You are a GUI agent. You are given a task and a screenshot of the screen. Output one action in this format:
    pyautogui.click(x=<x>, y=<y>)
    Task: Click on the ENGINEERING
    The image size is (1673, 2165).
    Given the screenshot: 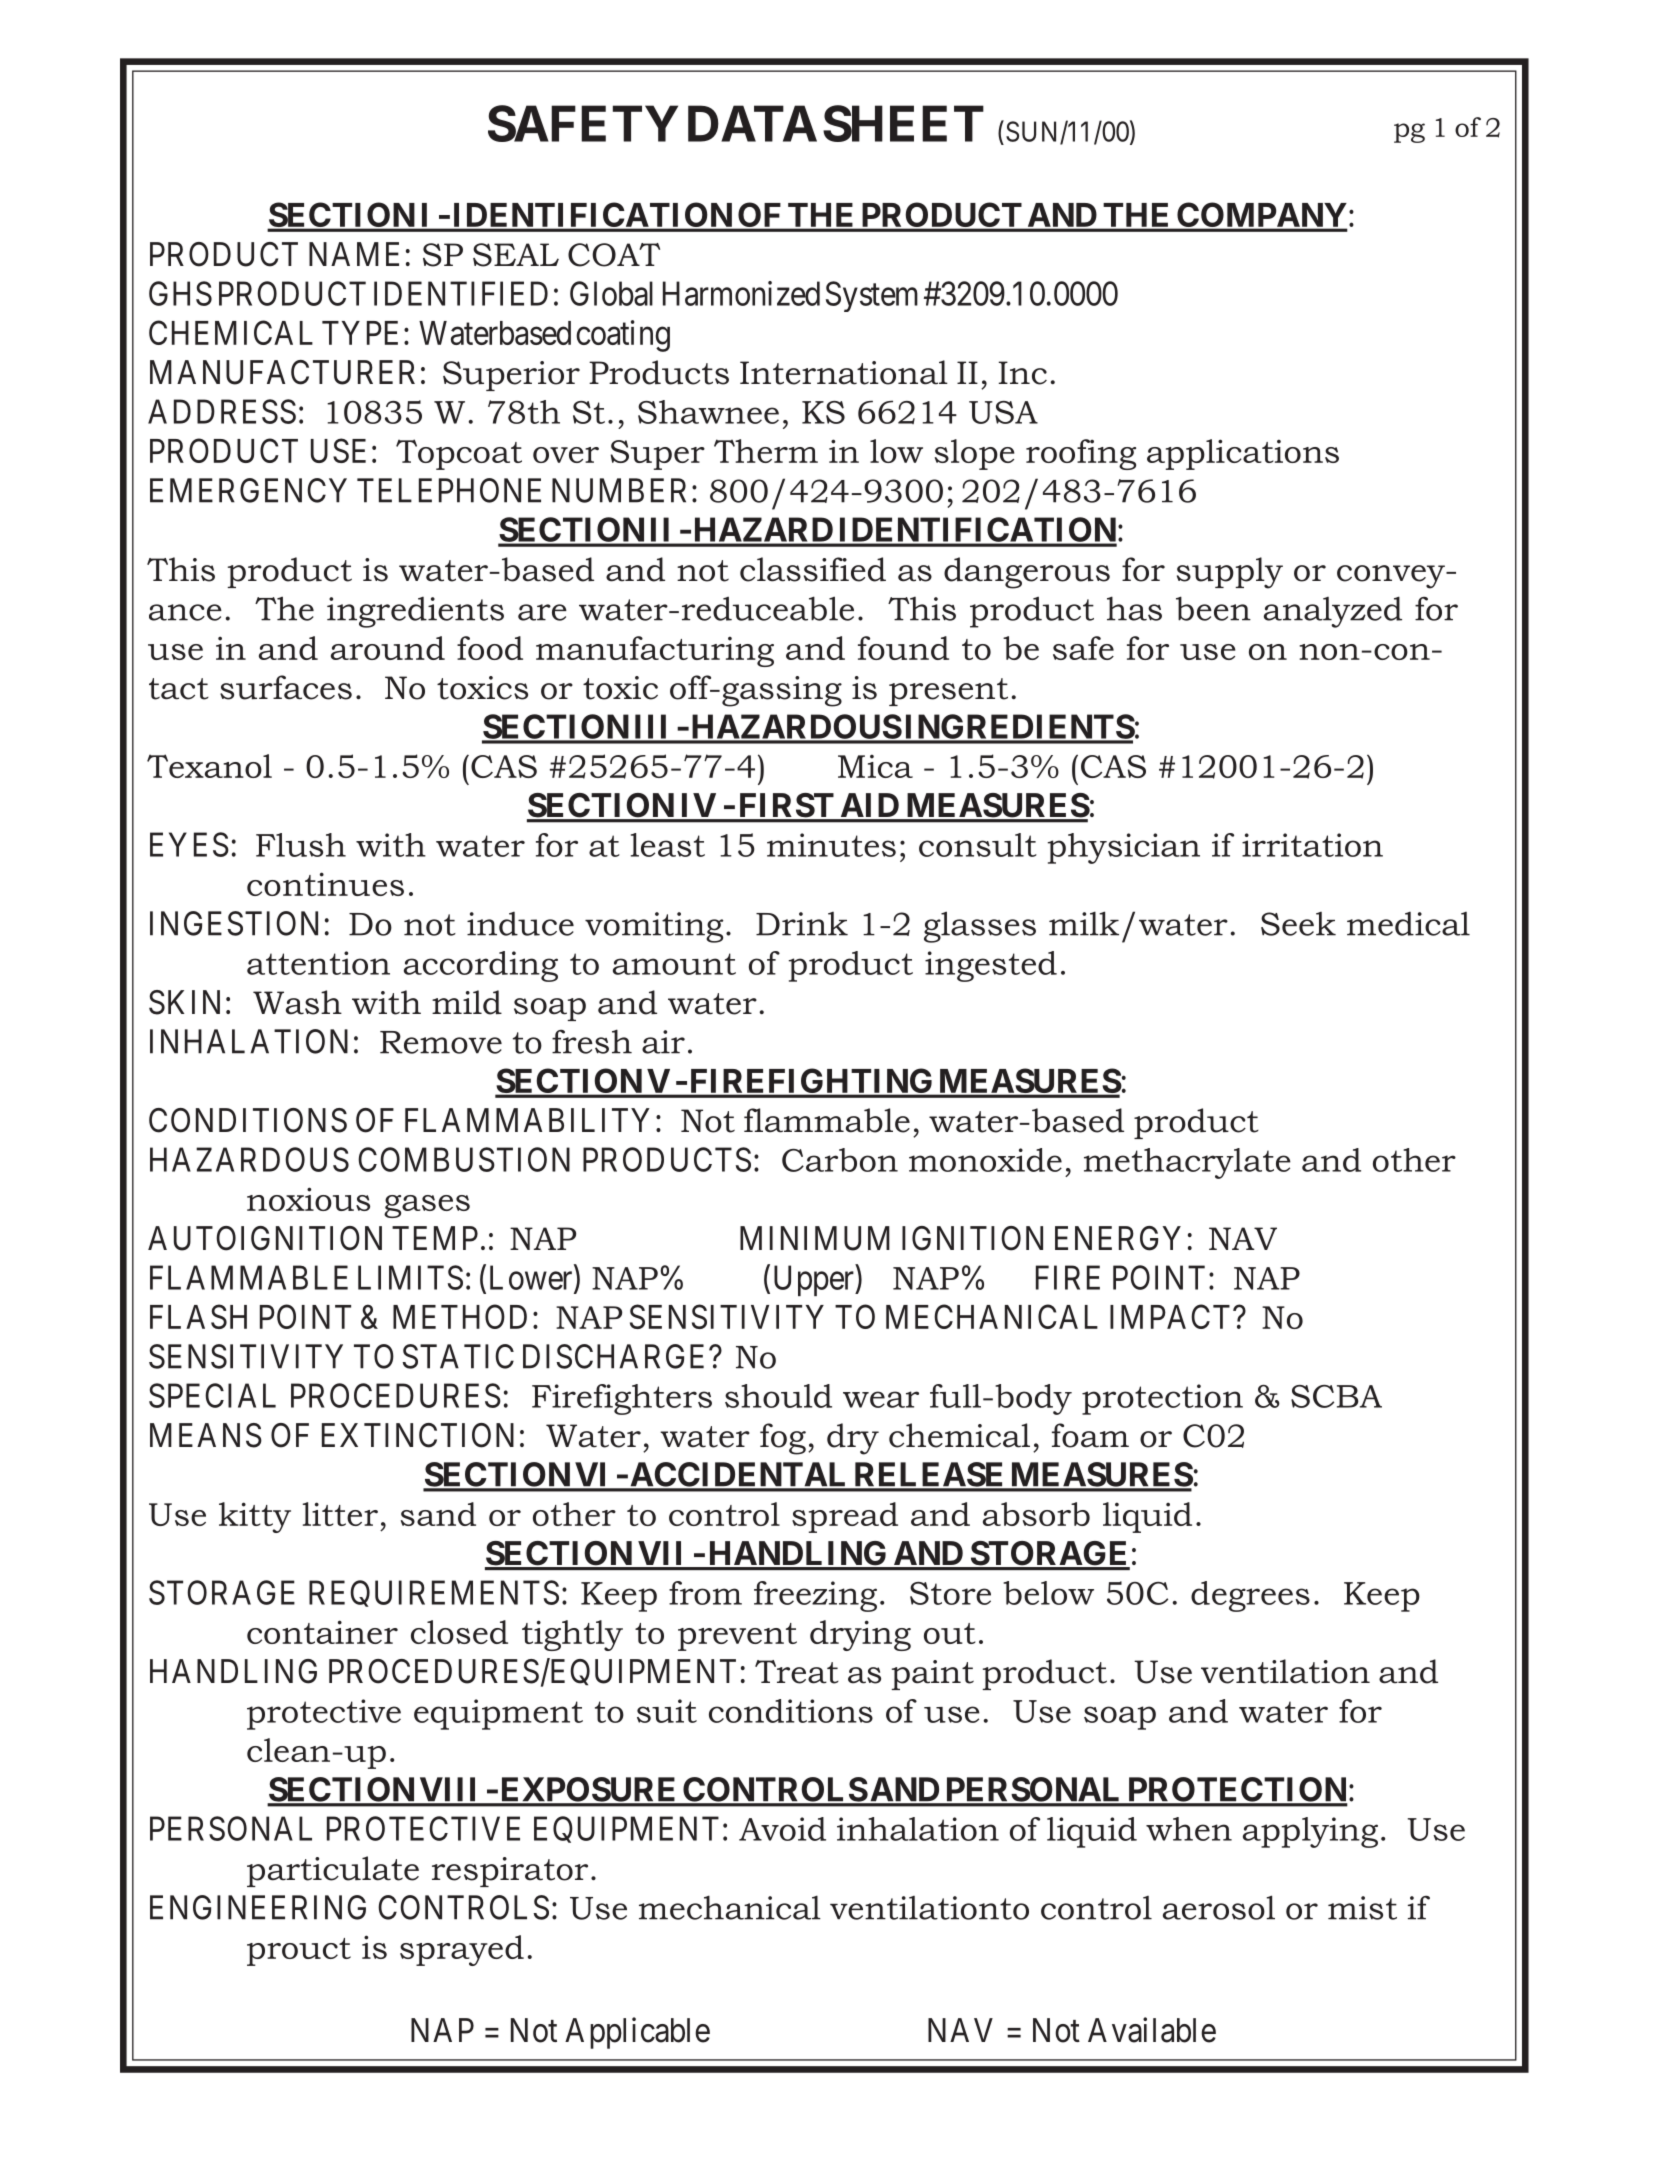 What is the action you would take?
    pyautogui.click(x=258, y=1907)
